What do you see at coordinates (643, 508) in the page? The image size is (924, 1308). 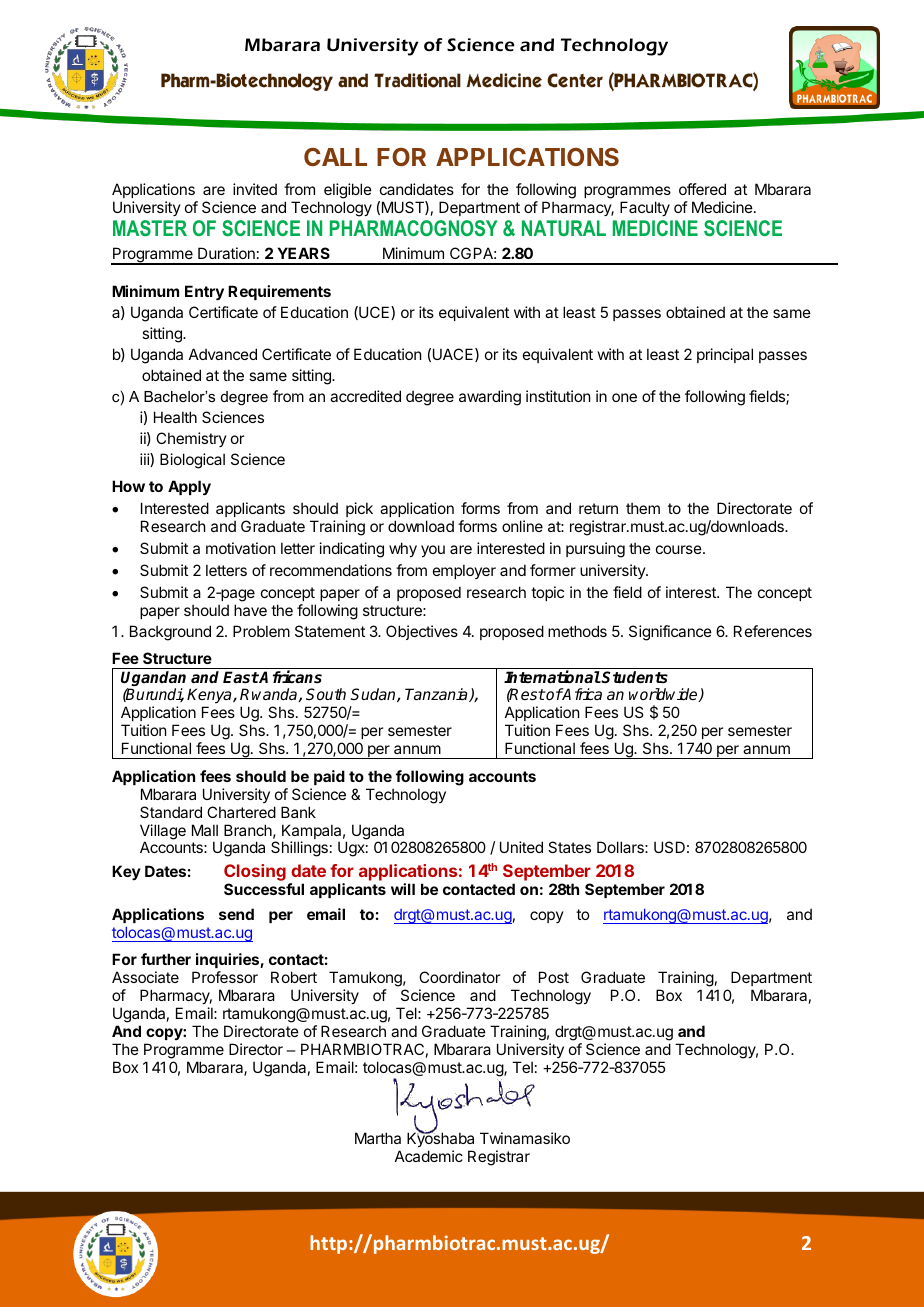 I see `them` at bounding box center [643, 508].
